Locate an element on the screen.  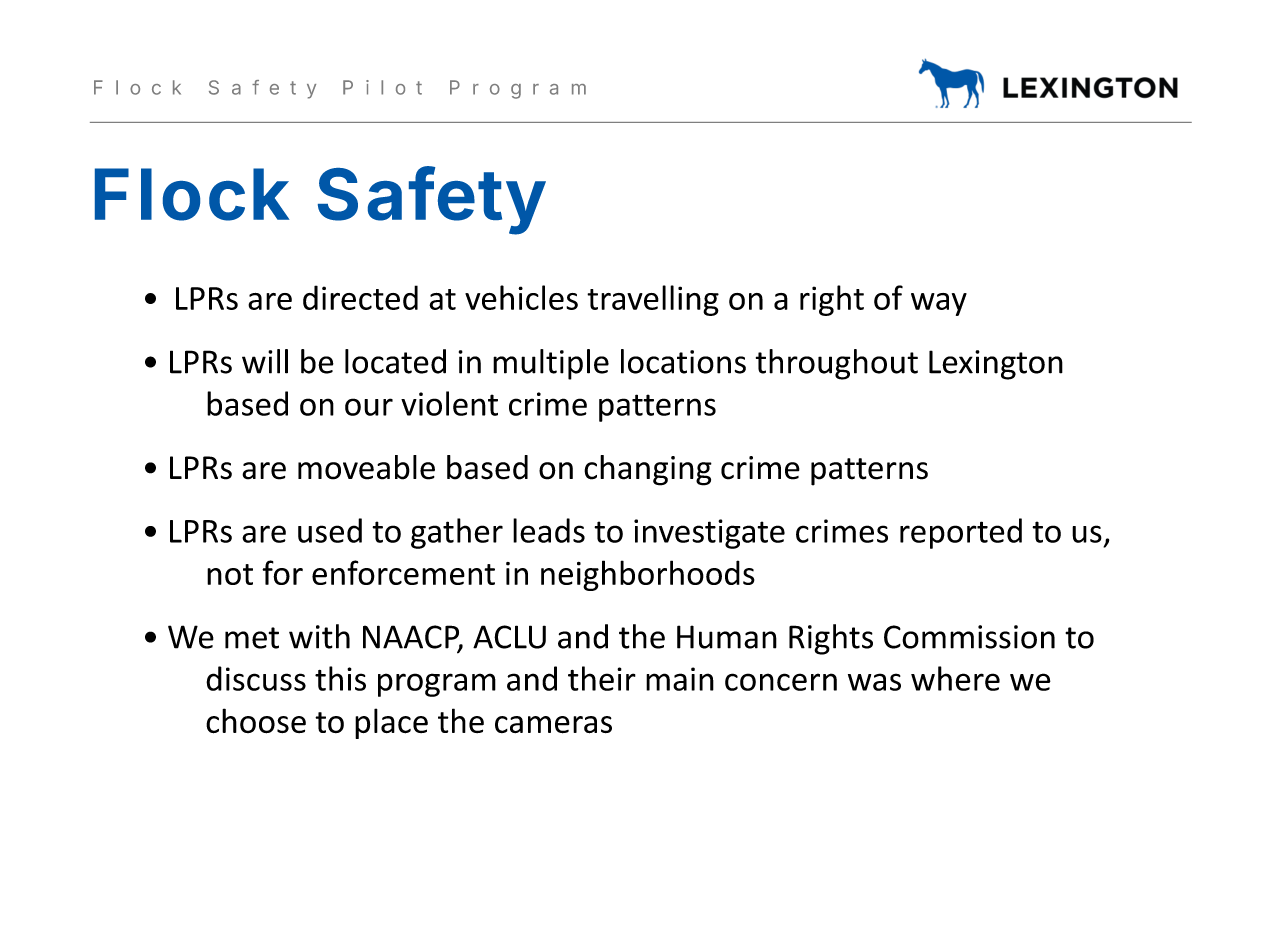
will is located at coordinates (265, 361).
